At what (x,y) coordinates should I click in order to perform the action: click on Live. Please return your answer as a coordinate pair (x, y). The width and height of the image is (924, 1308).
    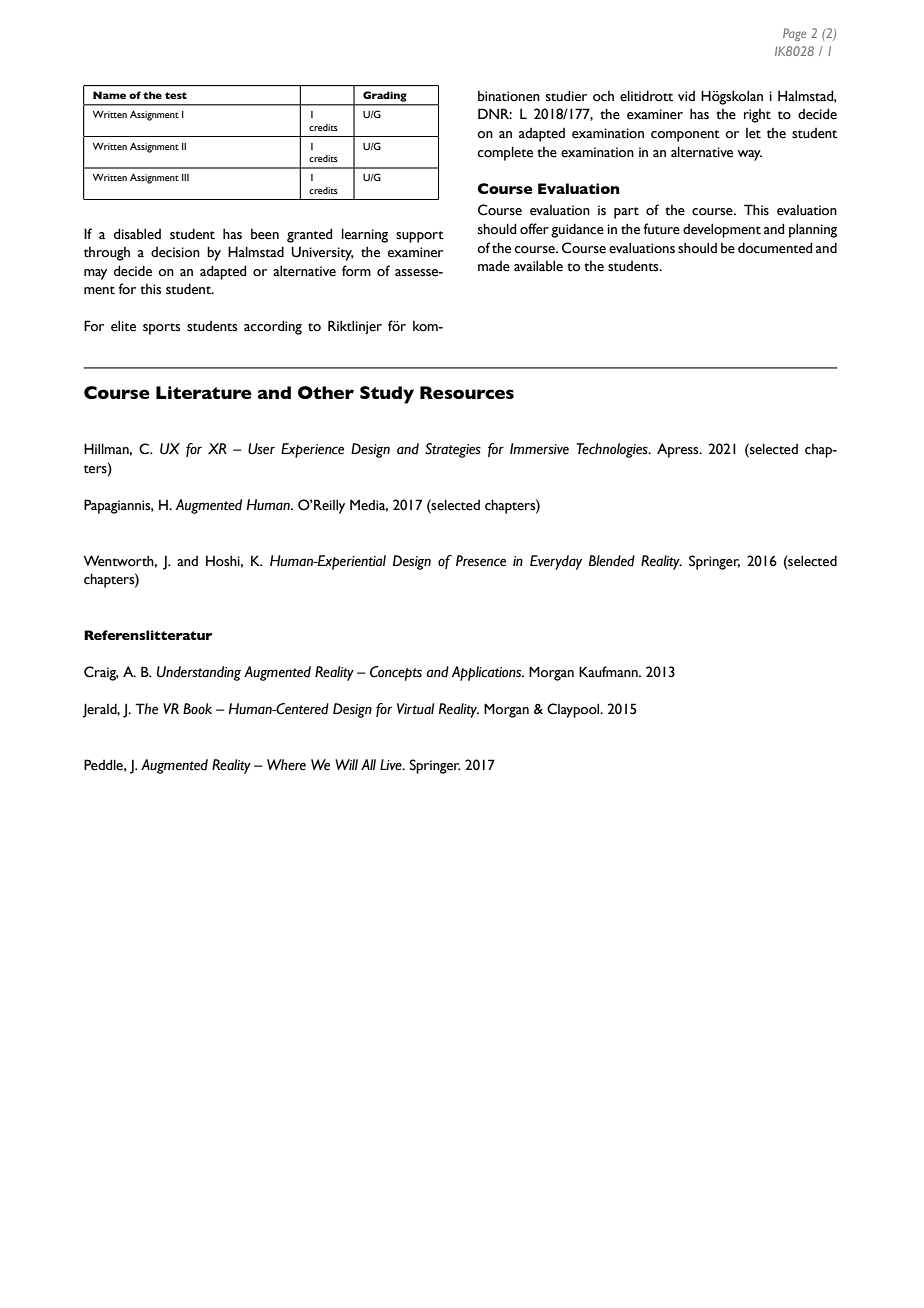
    Looking at the image, I should click on (392, 765).
